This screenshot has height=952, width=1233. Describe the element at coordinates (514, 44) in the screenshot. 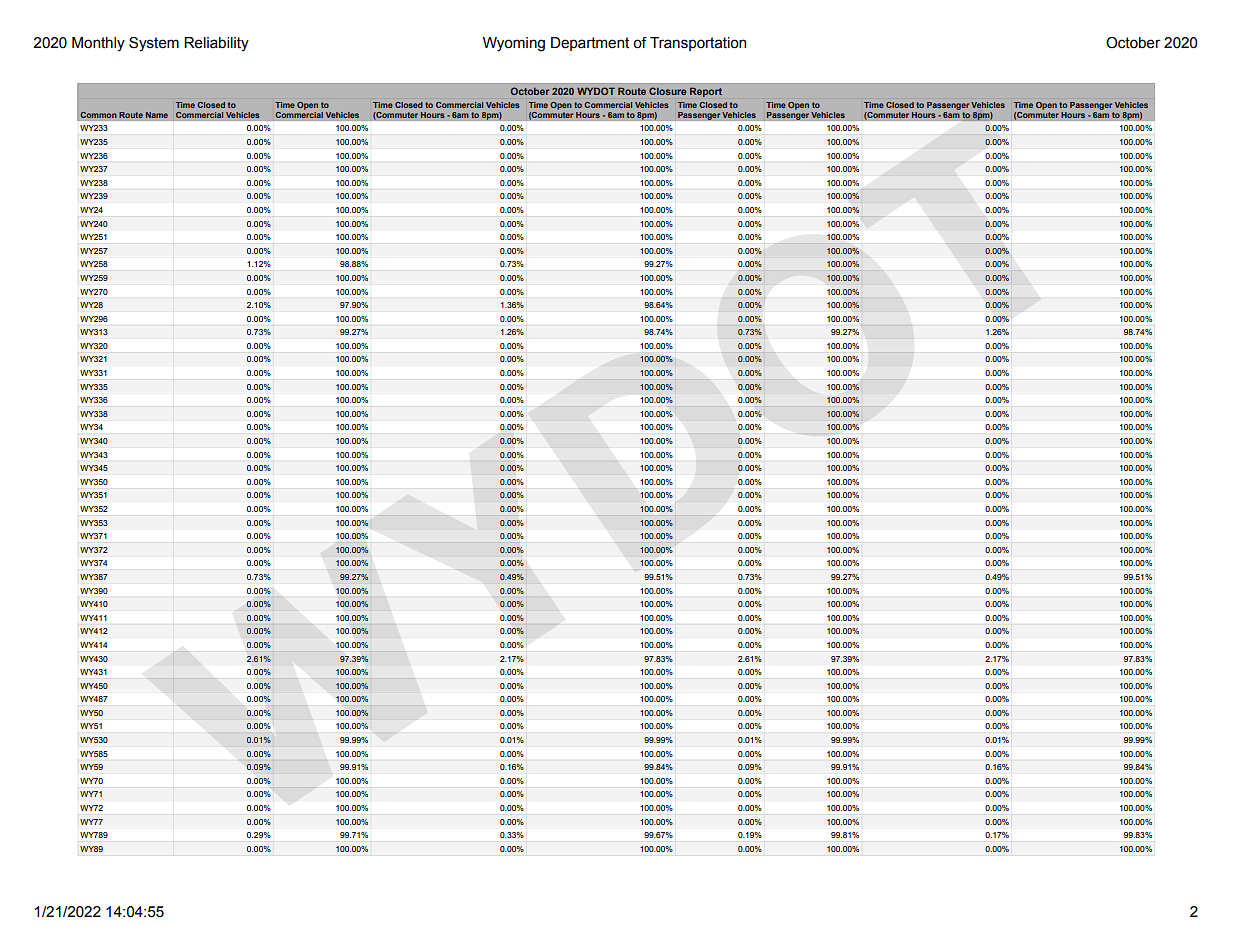

I see `Wyoming` at that location.
